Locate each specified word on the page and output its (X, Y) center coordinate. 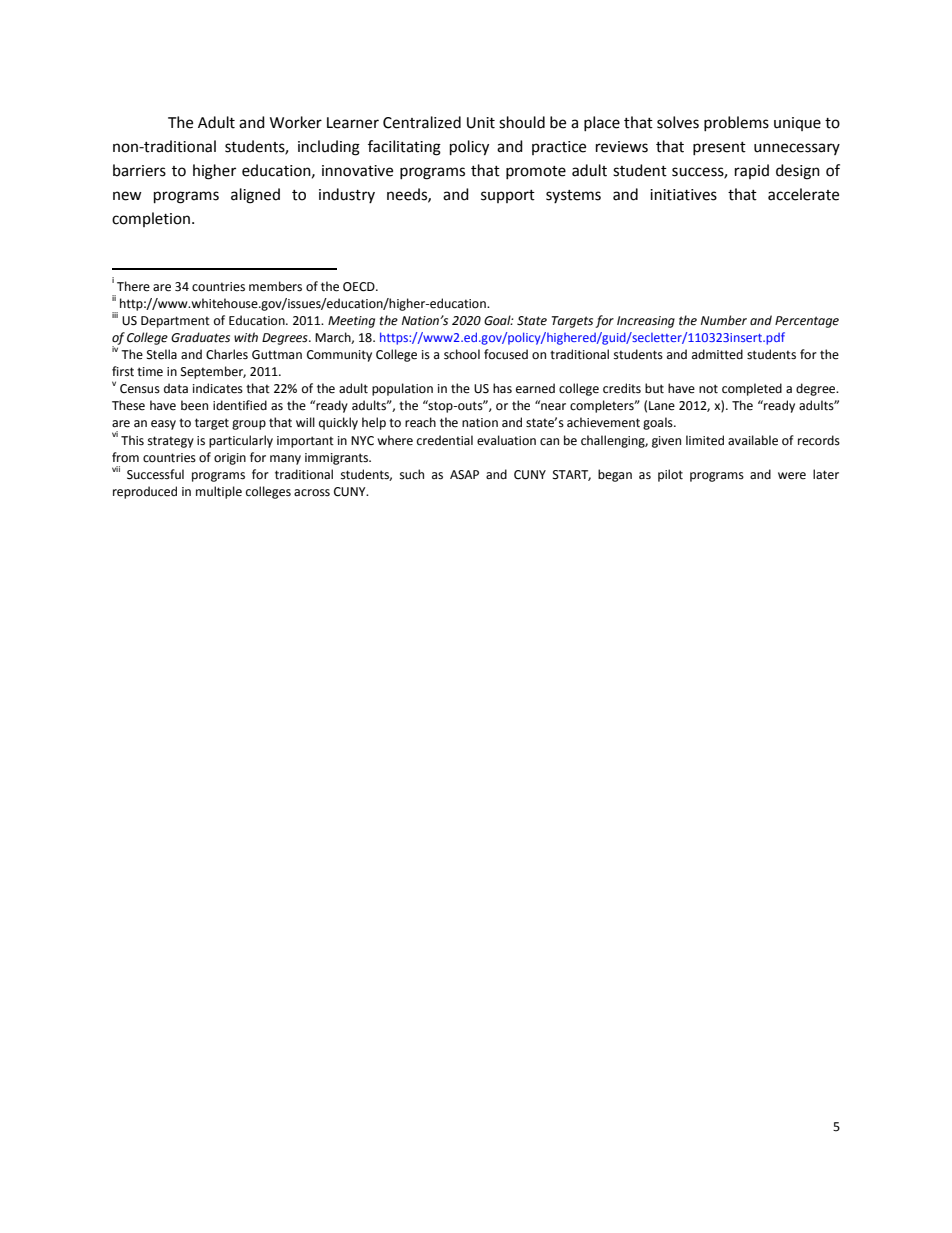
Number (724, 320)
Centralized (422, 122)
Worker (296, 122)
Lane (662, 406)
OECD (360, 287)
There (133, 286)
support (508, 196)
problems (736, 123)
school (462, 354)
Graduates (200, 337)
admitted (717, 354)
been (194, 405)
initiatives (683, 195)
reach (420, 422)
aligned (255, 196)
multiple (219, 492)
